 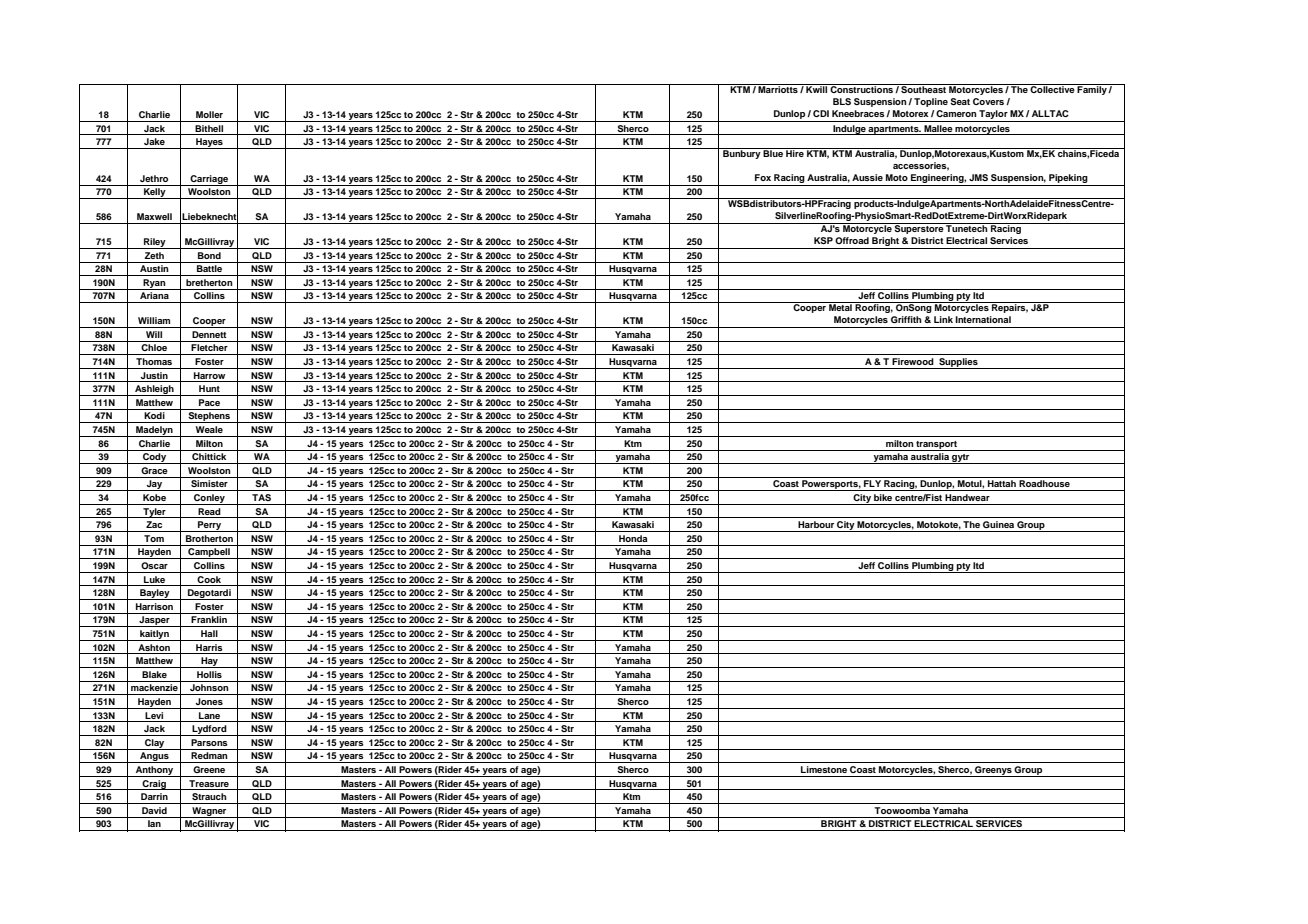 I want to click on Stephens, so click(x=209, y=417).
